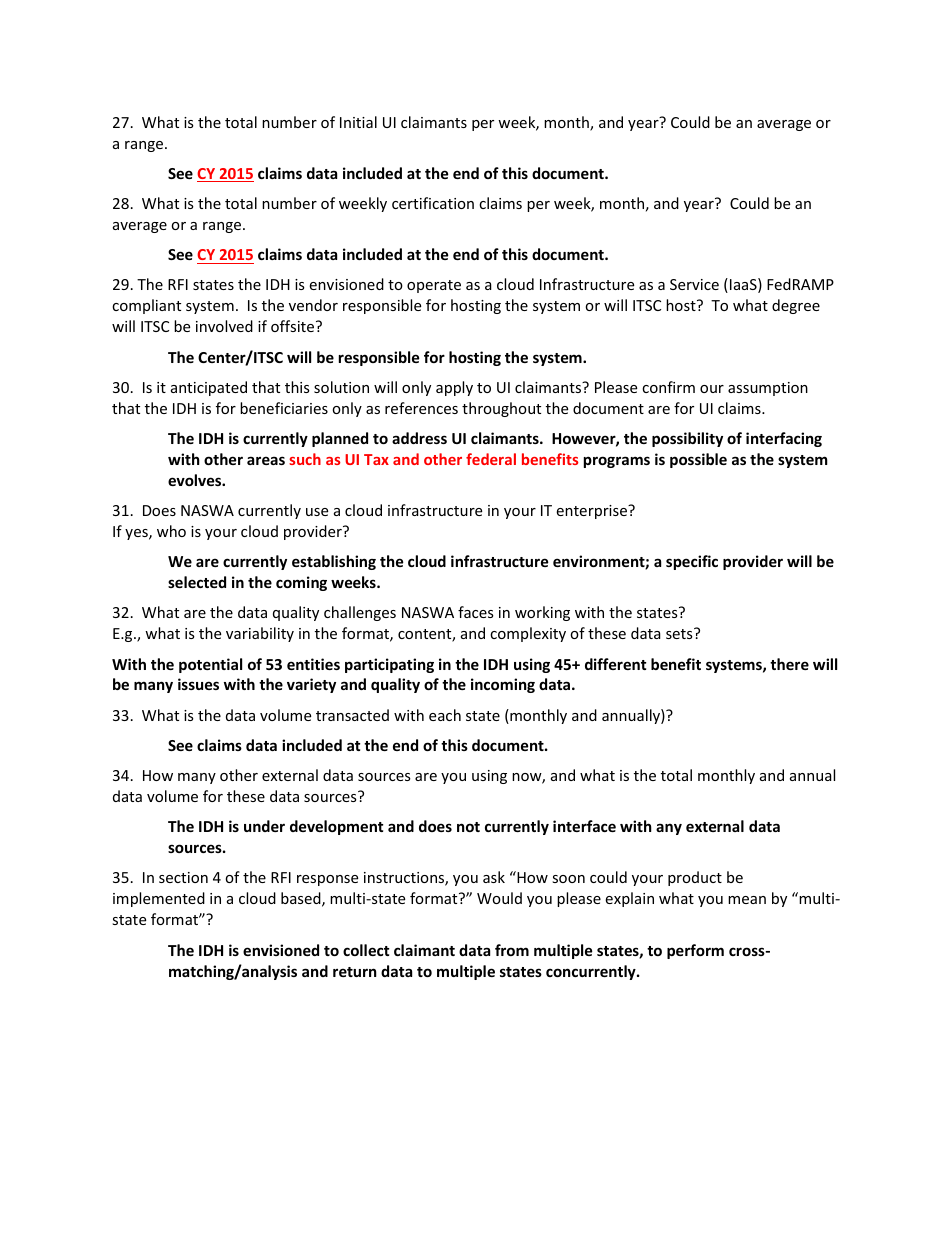 The height and width of the screenshot is (1233, 952). Describe the element at coordinates (358, 122) in the screenshot. I see `Initial` at that location.
